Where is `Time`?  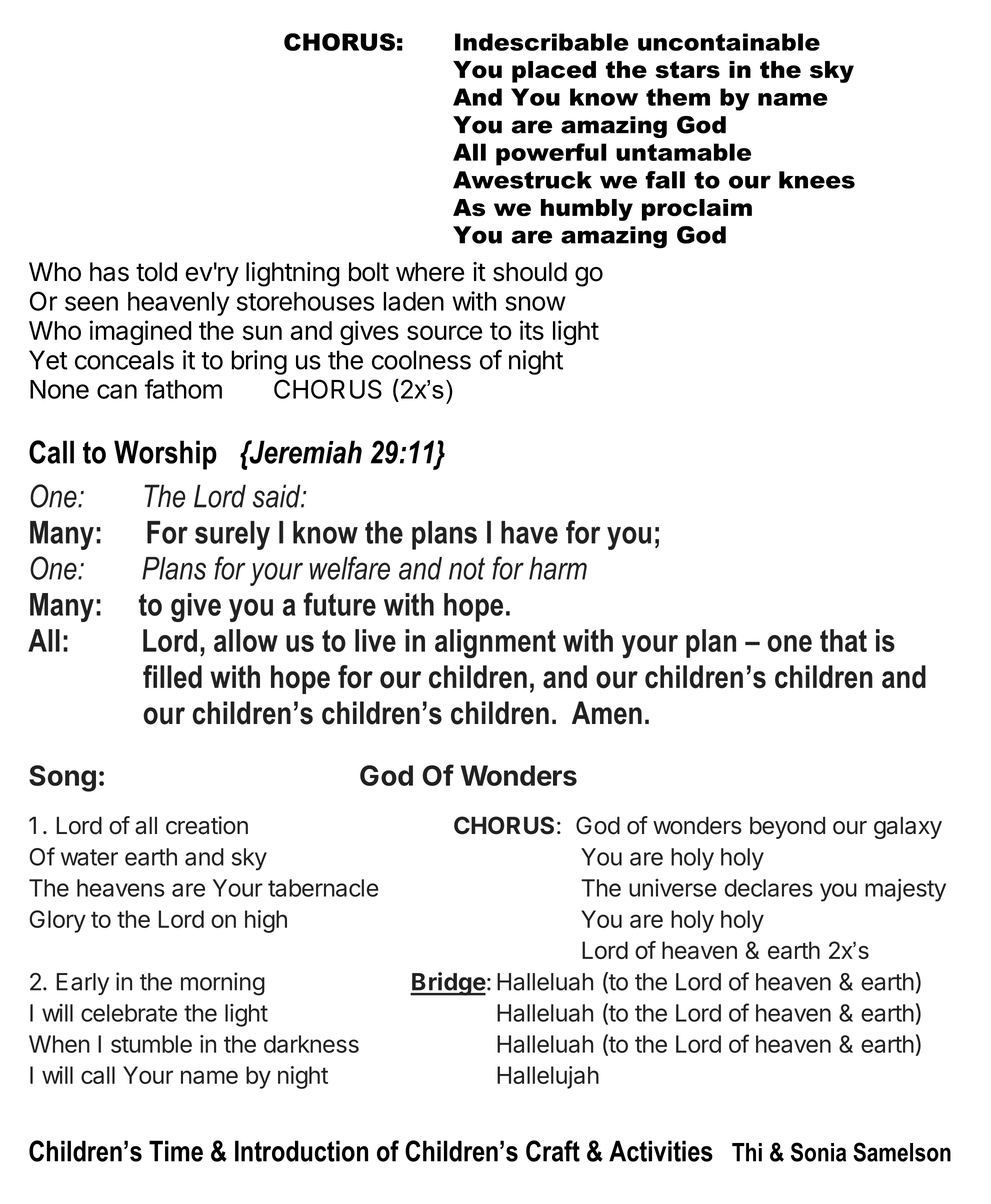
Time is located at coordinates (176, 1151).
